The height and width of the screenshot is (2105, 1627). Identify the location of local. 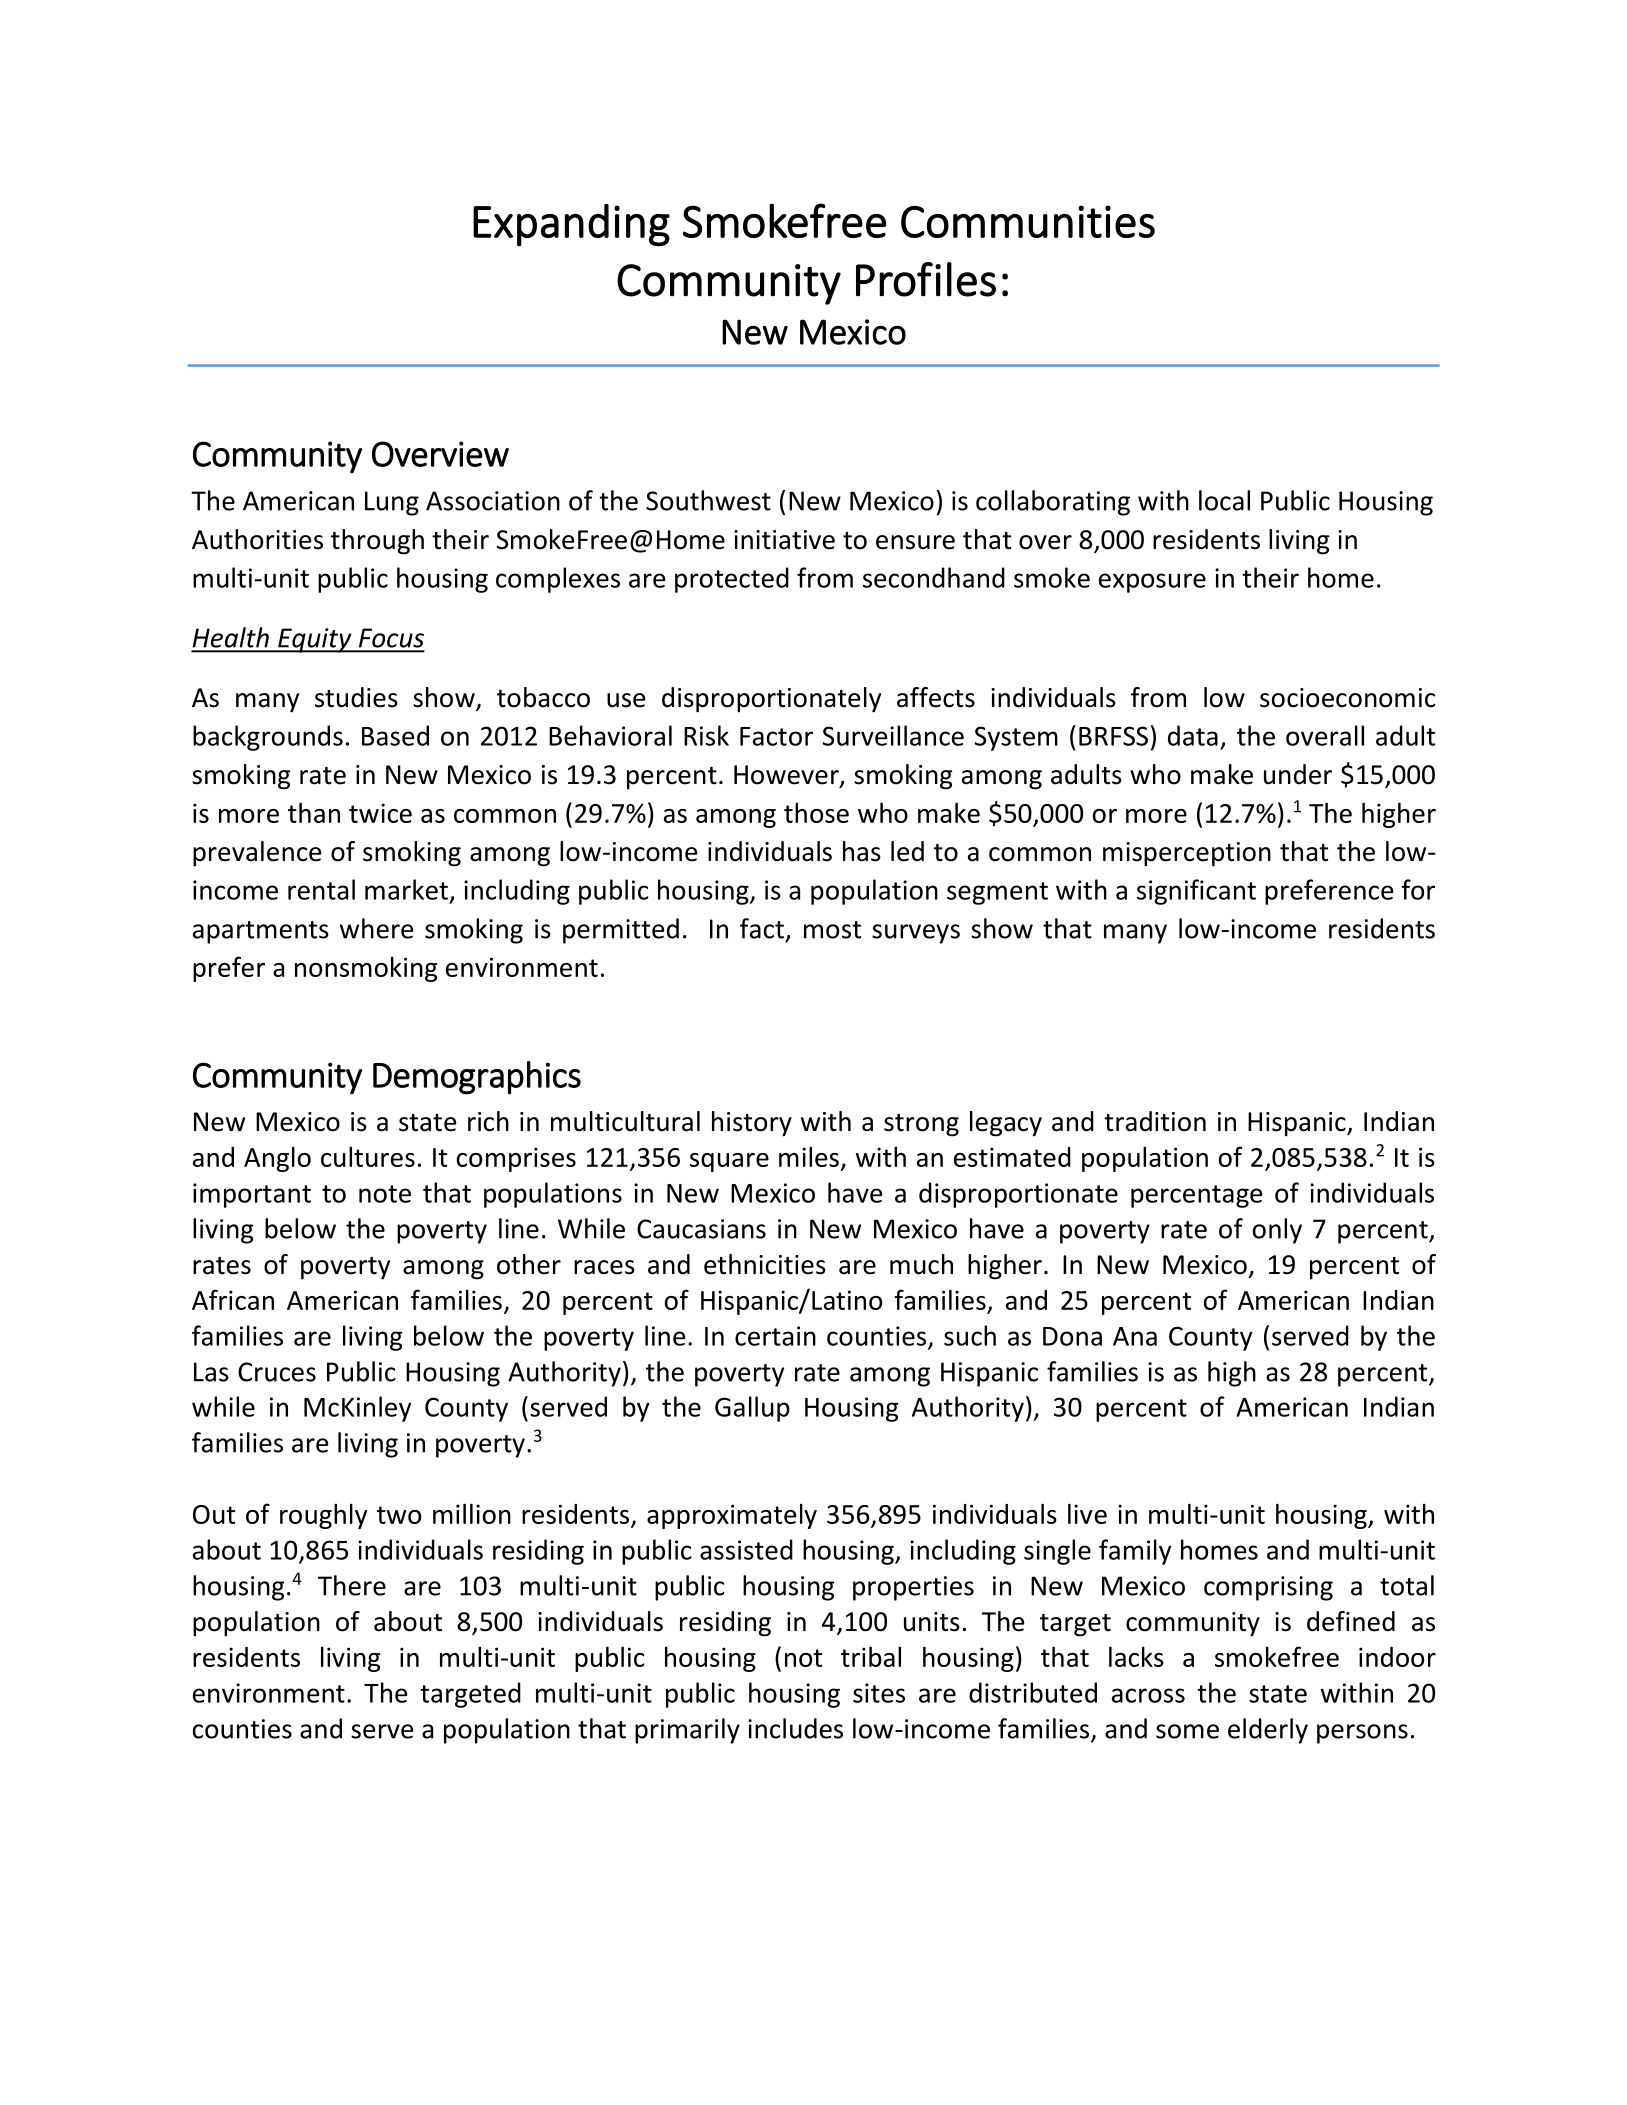
(1224, 500).
